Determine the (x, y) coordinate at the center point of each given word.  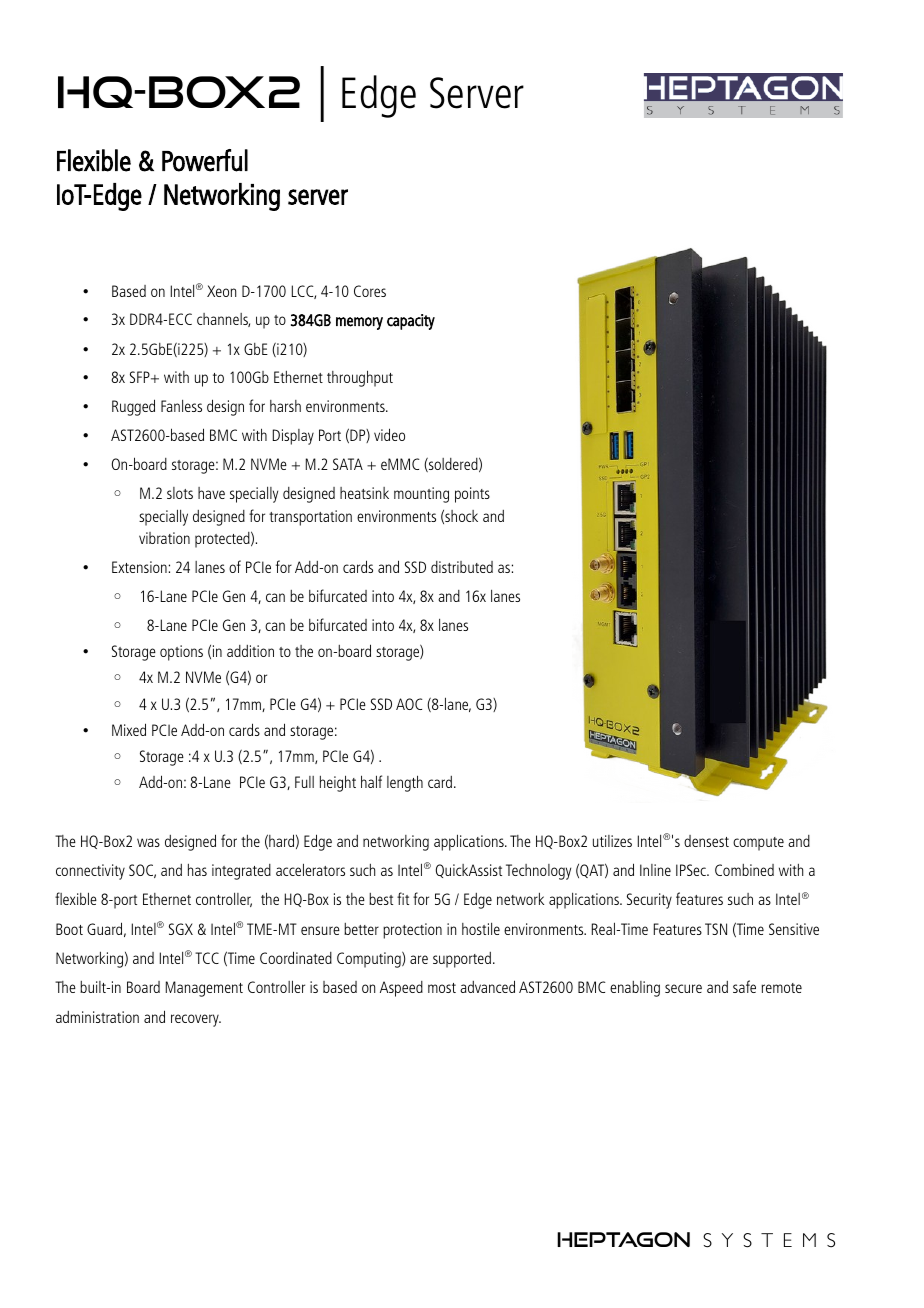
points (472, 495)
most (442, 988)
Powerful (205, 160)
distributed (462, 567)
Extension (139, 567)
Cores (370, 291)
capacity (411, 322)
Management (204, 989)
